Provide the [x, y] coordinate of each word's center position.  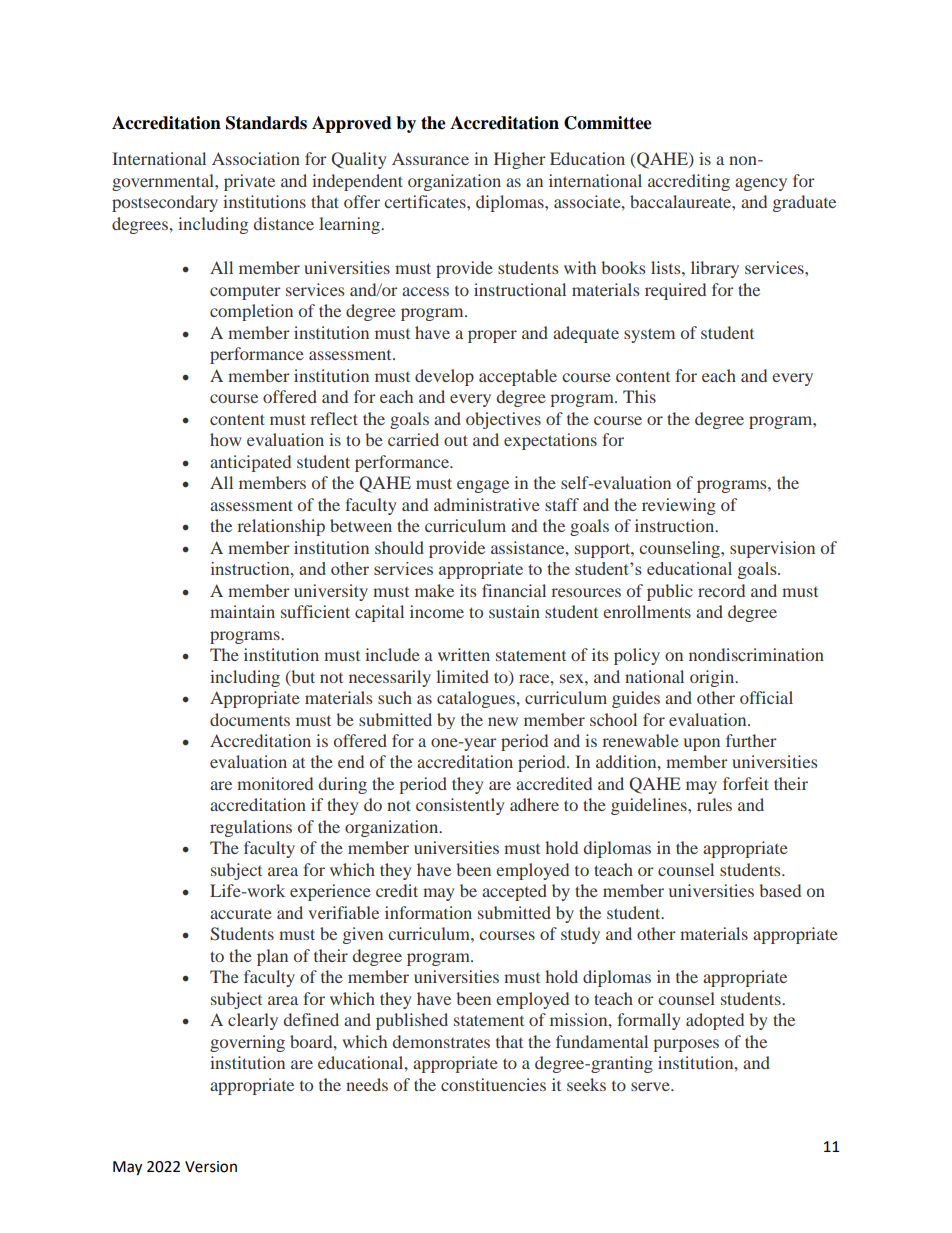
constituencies [493, 1084]
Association [256, 158]
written [464, 654]
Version [211, 1167]
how [226, 439]
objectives [503, 420]
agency [761, 184]
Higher [520, 160]
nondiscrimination [756, 654]
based [780, 890]
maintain [242, 611]
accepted [514, 892]
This [639, 396]
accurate [241, 914]
